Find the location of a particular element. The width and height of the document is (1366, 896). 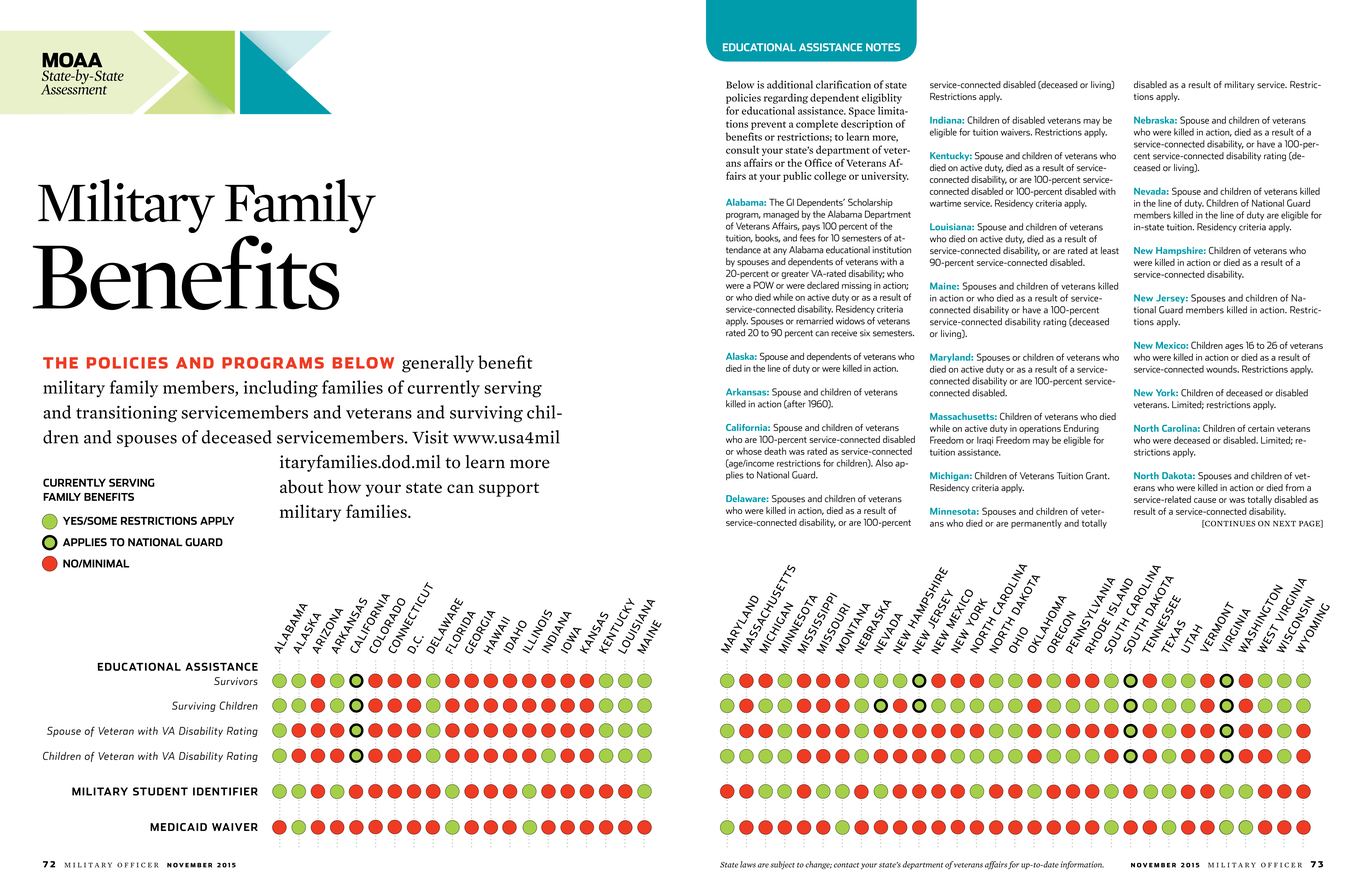

laws is located at coordinates (748, 864).
